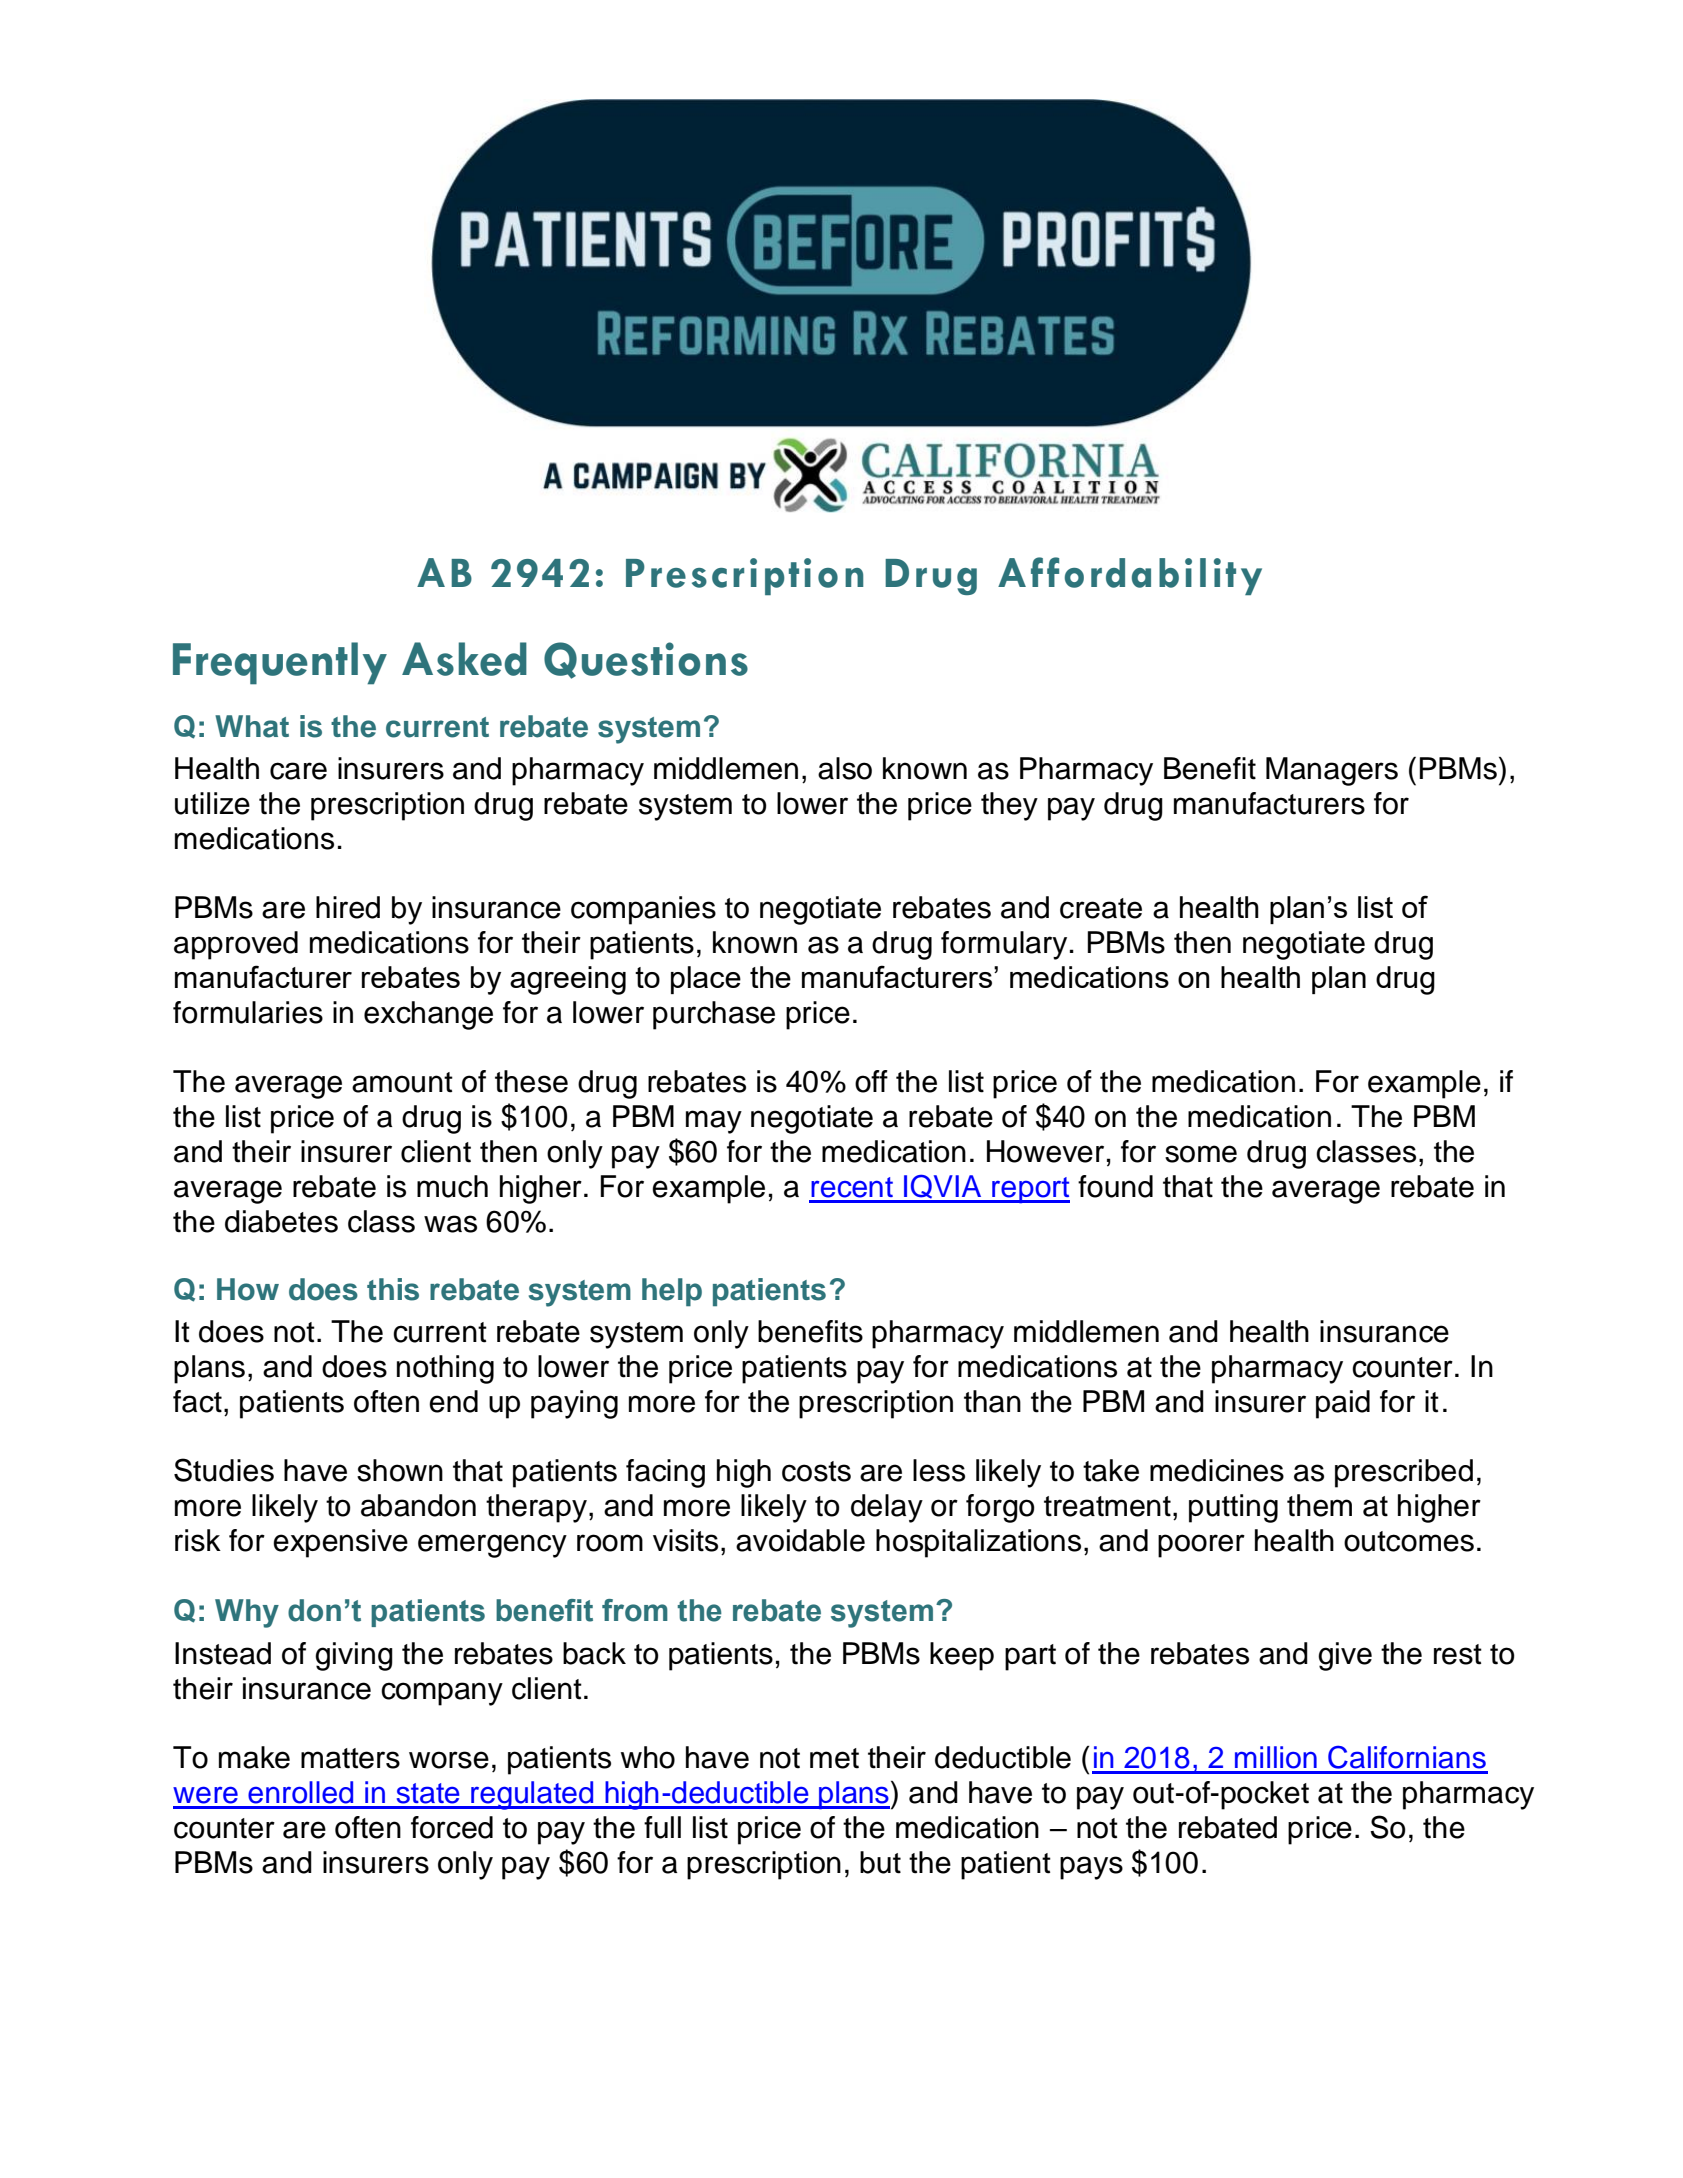 The height and width of the document is (2178, 1683). I want to click on Questions, so click(646, 660).
